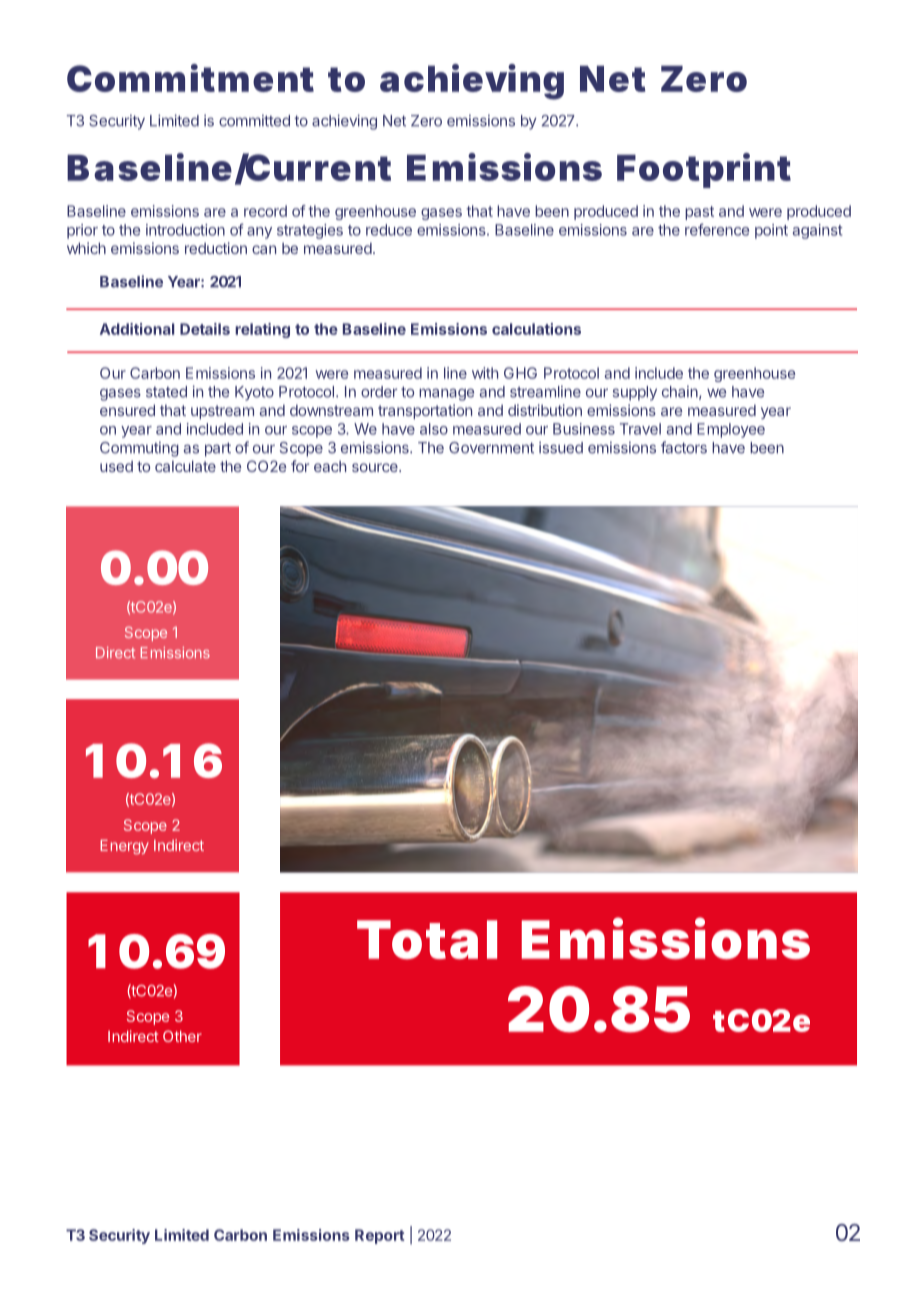  Describe the element at coordinates (389, 230) in the screenshot. I see `reduce` at that location.
